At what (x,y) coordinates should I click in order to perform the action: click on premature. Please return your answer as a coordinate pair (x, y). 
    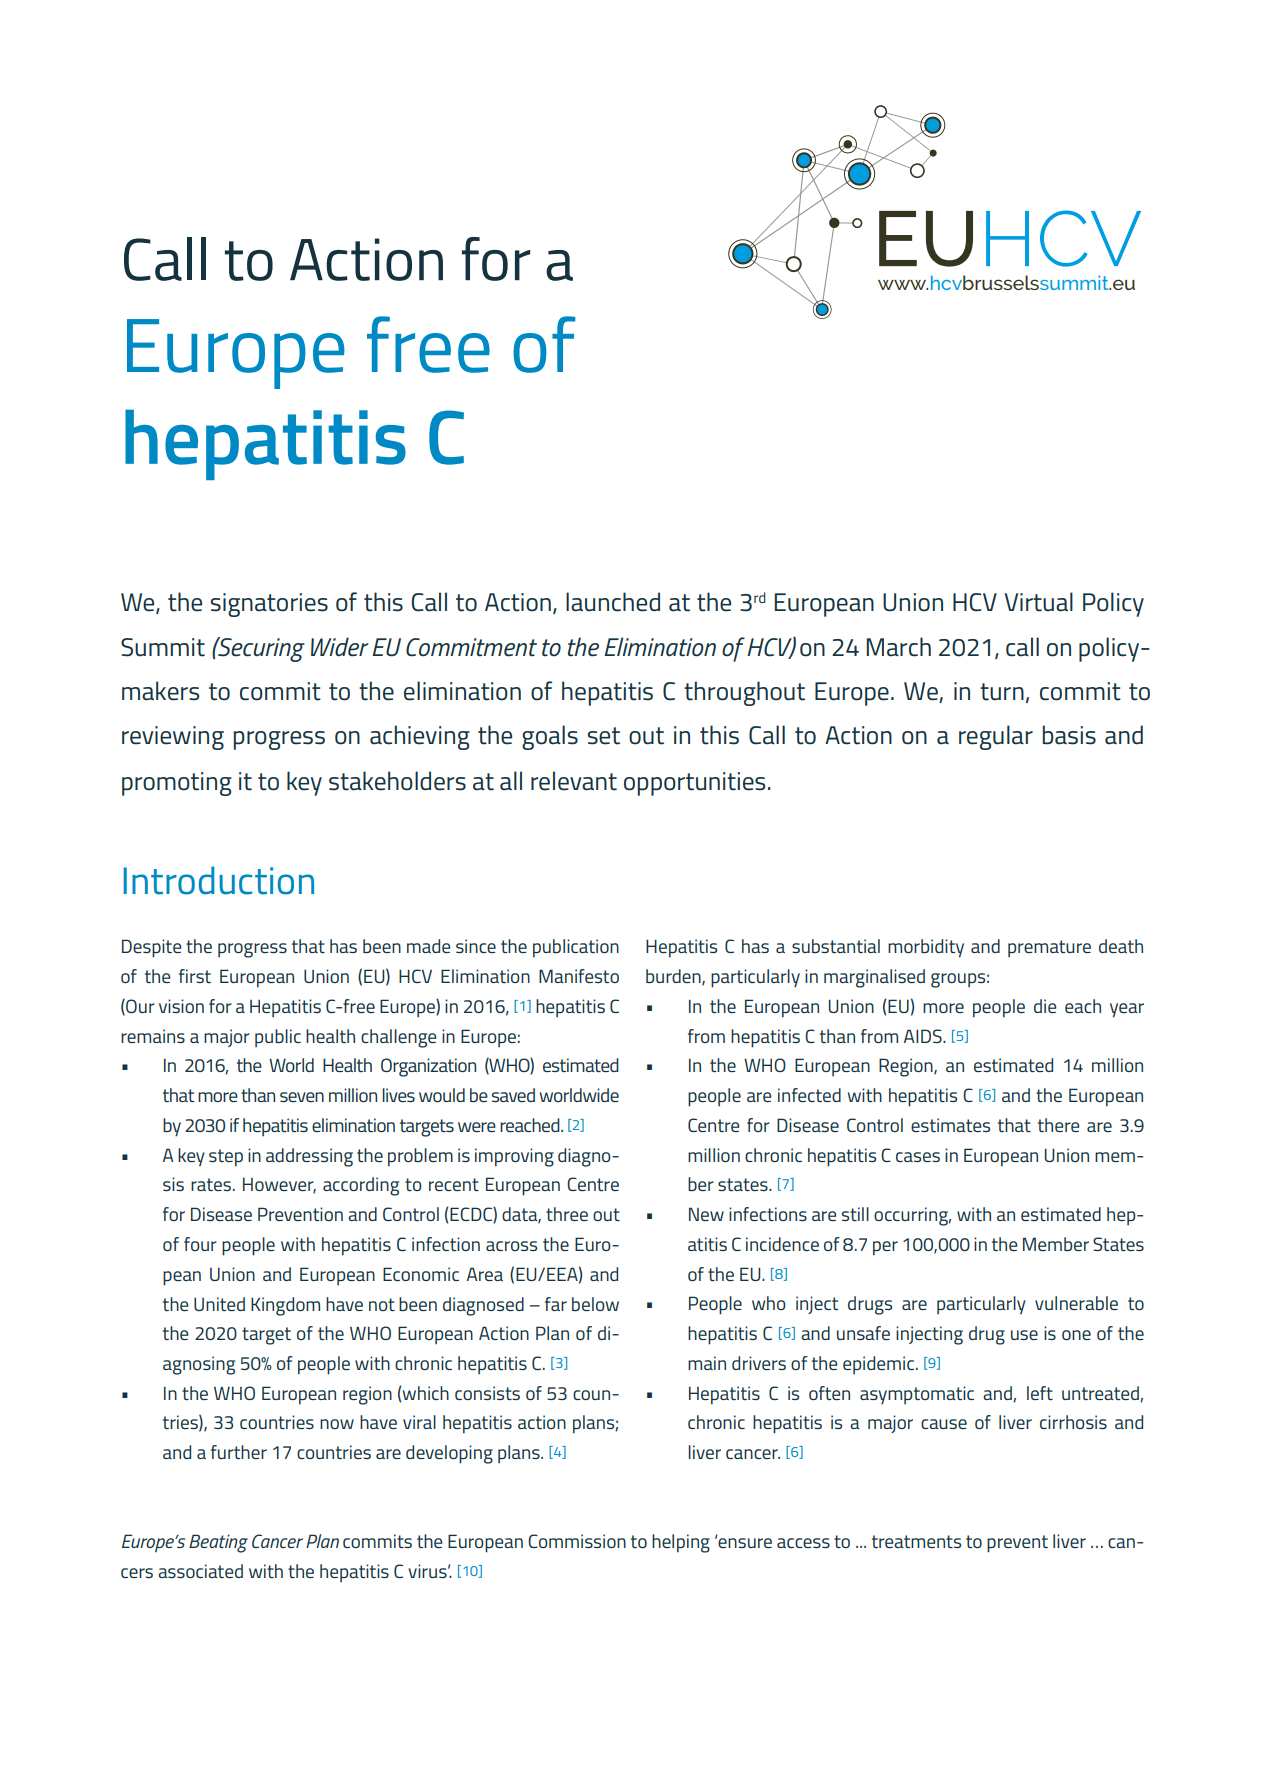
    Looking at the image, I should click on (1049, 948).
